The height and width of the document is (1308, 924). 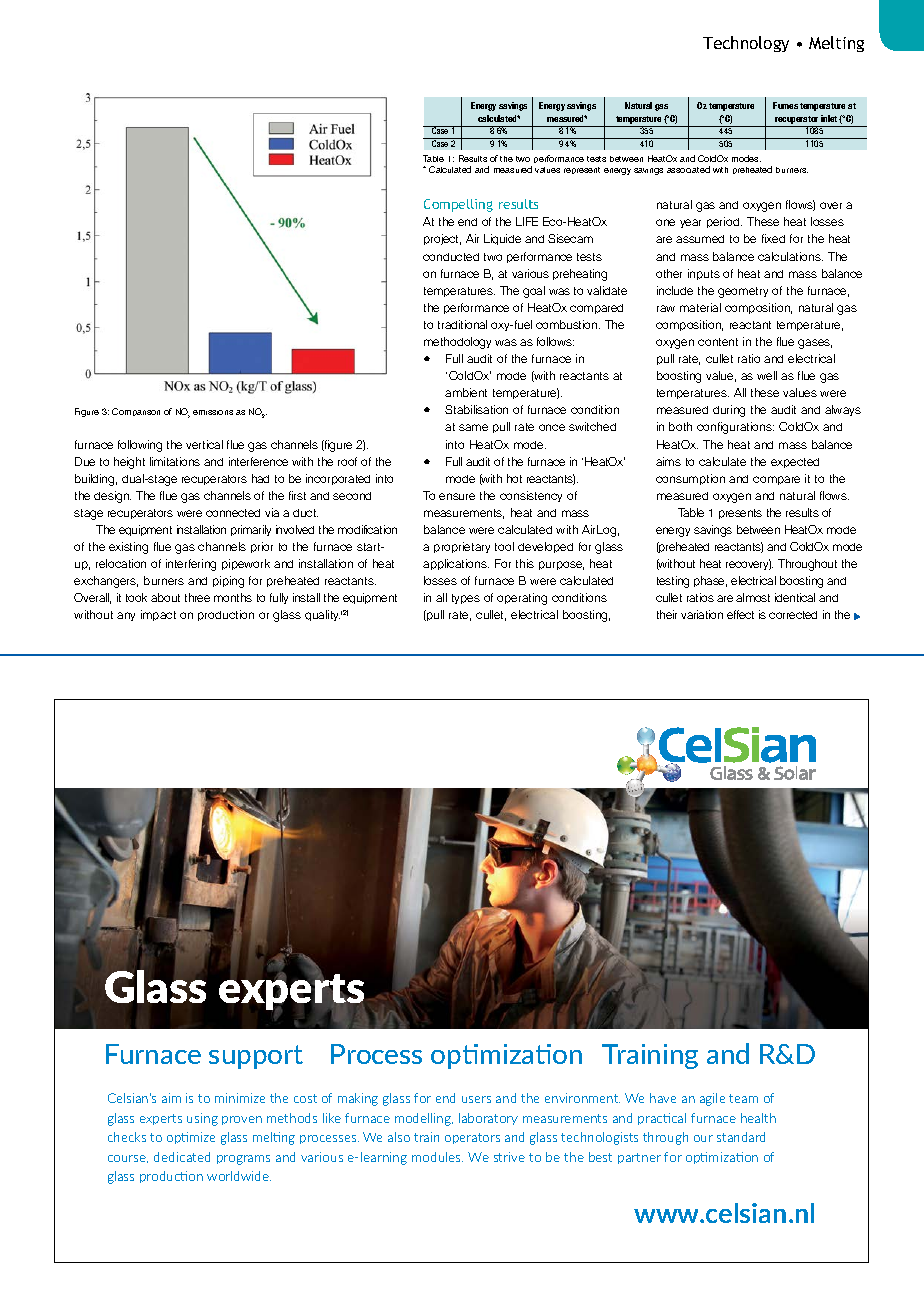 I want to click on effect, so click(x=740, y=614).
